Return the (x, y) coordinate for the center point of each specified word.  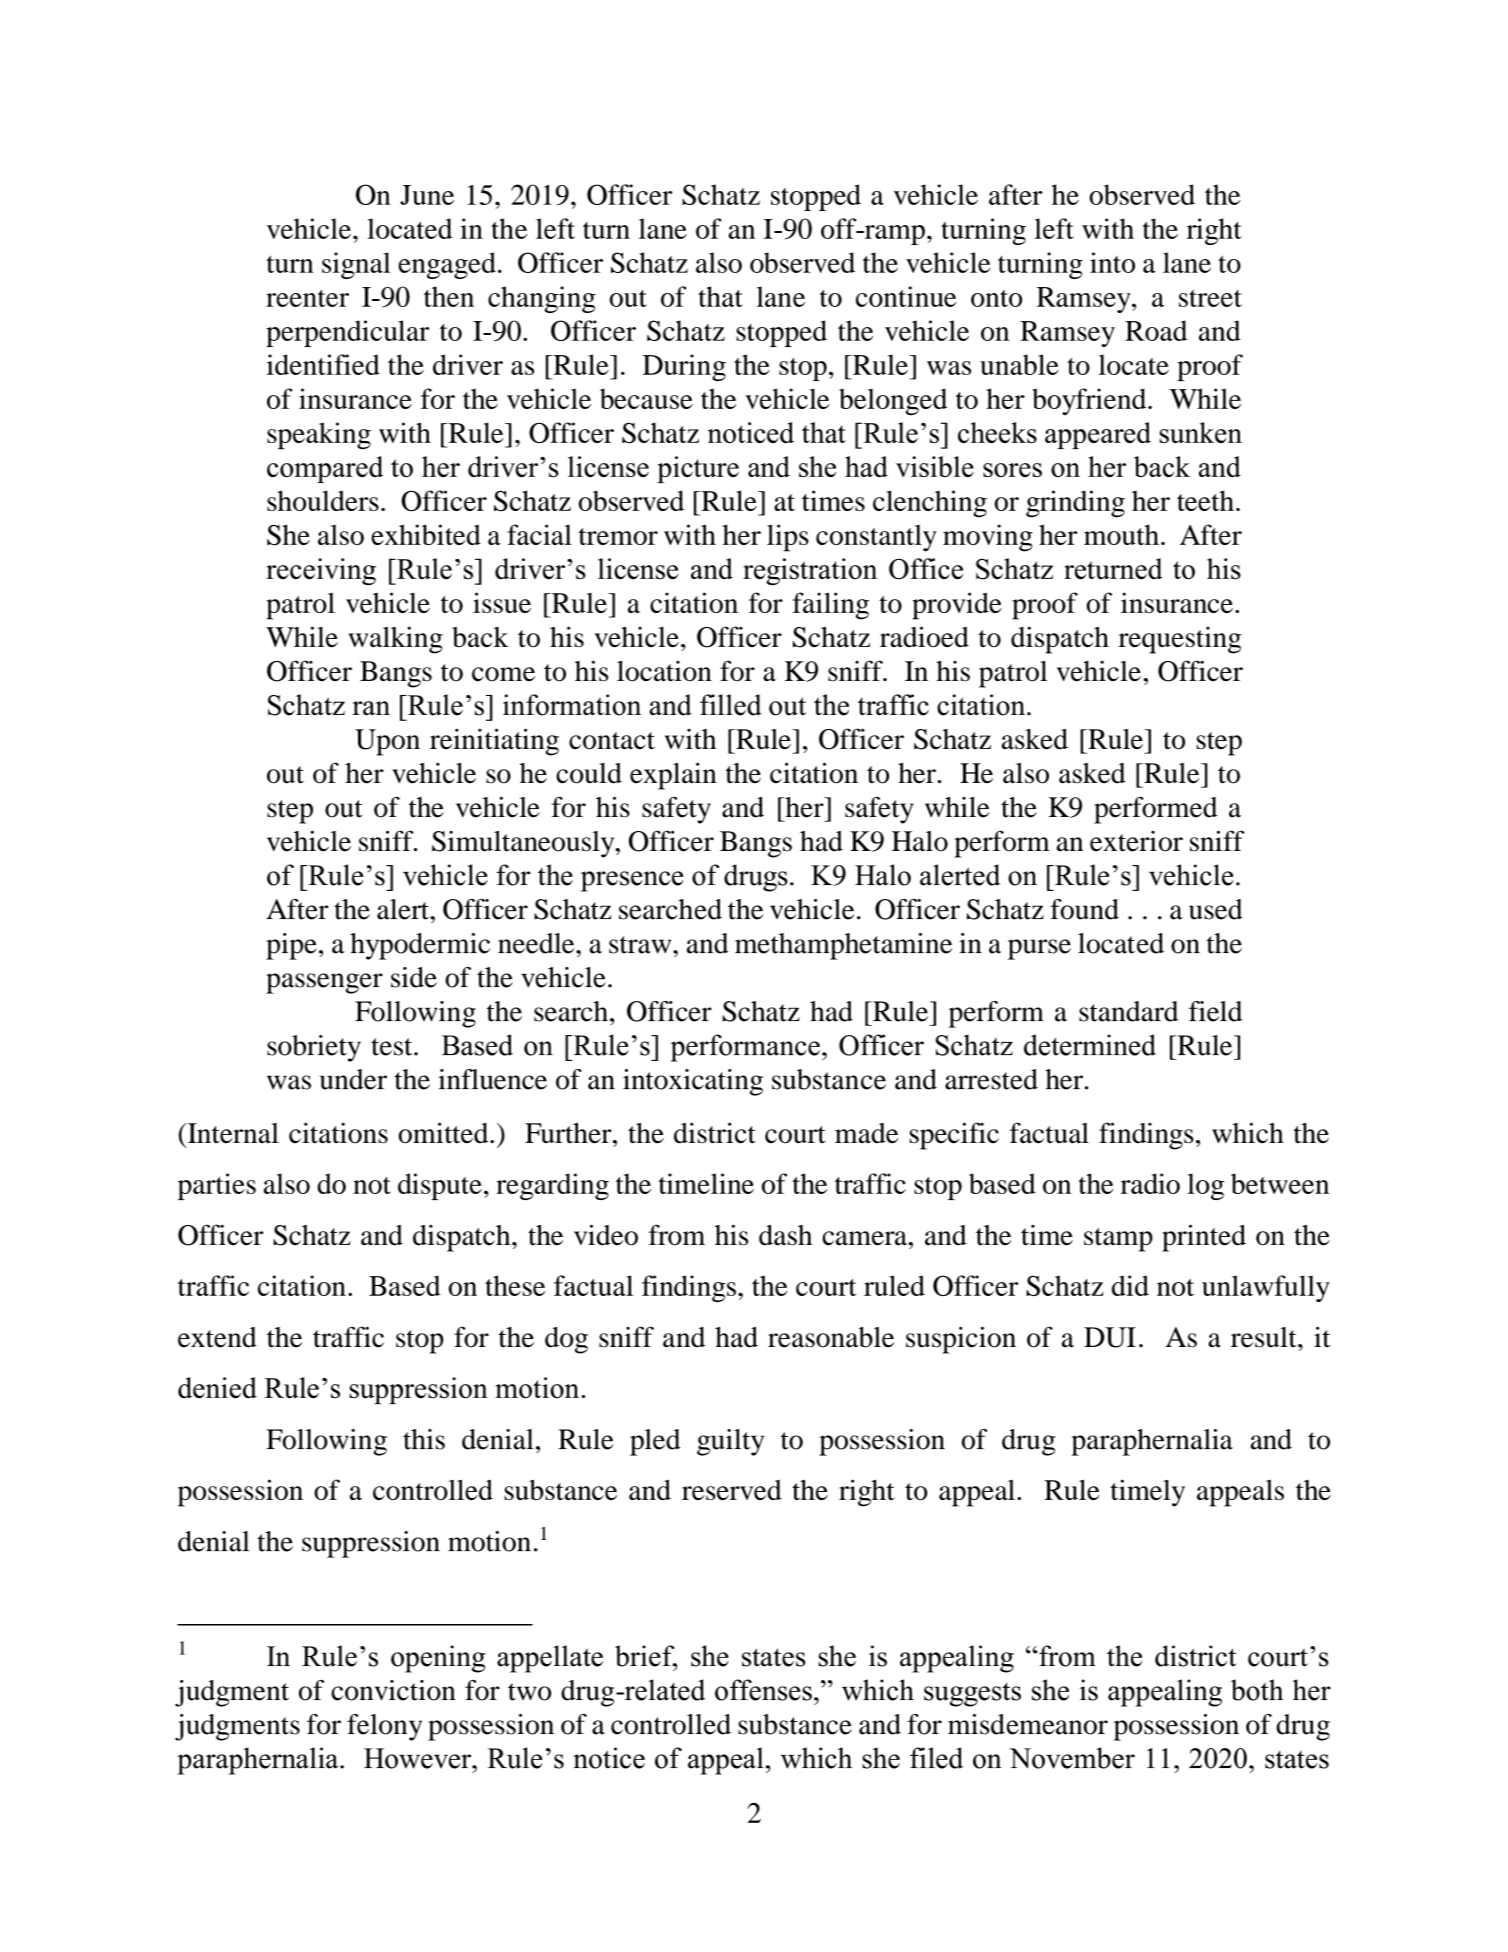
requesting (1180, 640)
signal (356, 265)
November (1072, 1758)
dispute (440, 1186)
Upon (387, 742)
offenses (763, 1690)
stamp (1118, 1240)
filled (731, 705)
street (1210, 298)
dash (785, 1235)
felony (384, 1727)
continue (906, 296)
